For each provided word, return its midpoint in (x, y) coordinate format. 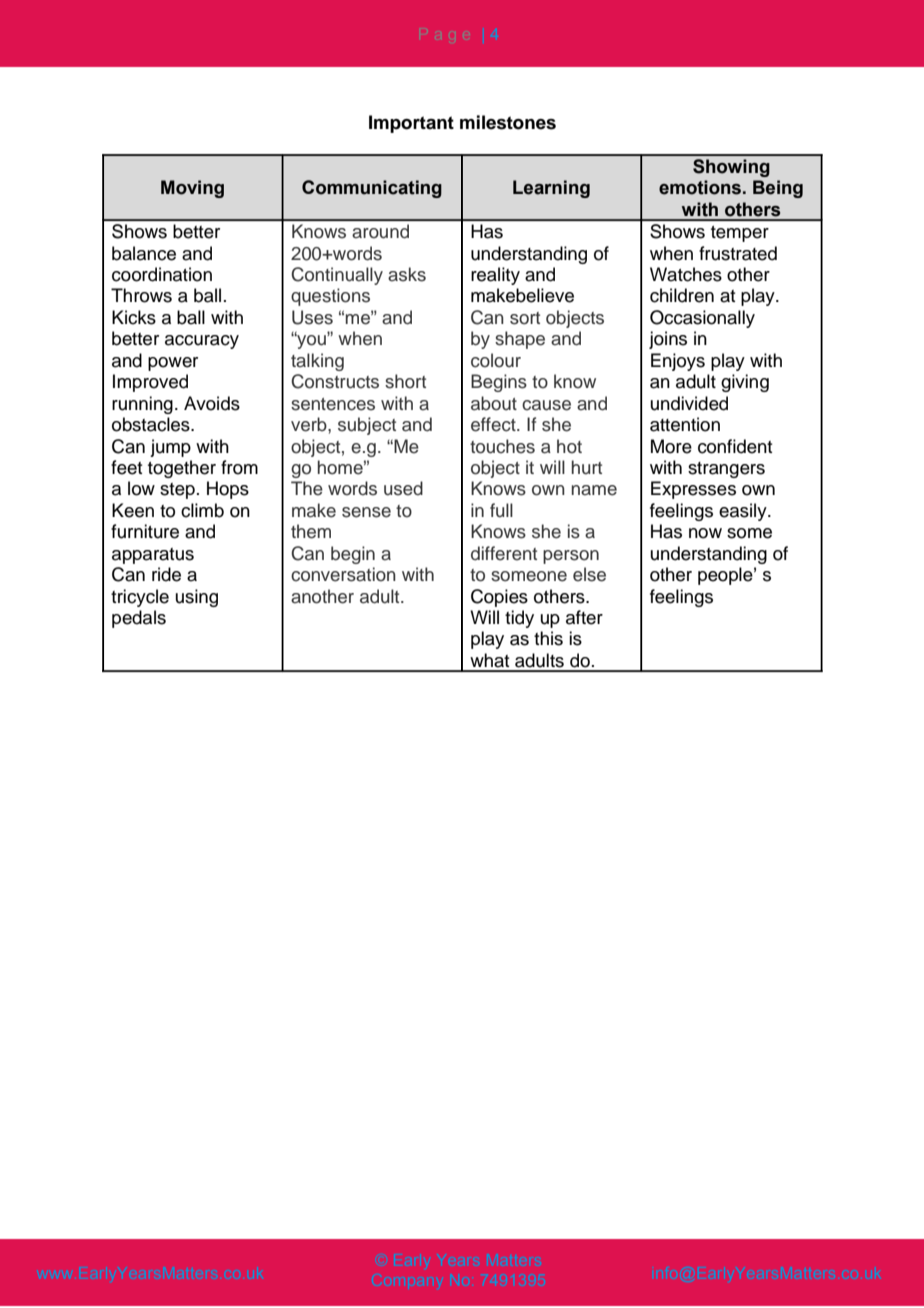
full (501, 510)
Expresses (693, 490)
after (584, 617)
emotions (700, 187)
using (197, 598)
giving (745, 383)
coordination (162, 274)
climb (202, 510)
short (405, 381)
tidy (519, 619)
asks (407, 274)
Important (411, 124)
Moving (192, 189)
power (173, 364)
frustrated (738, 253)
